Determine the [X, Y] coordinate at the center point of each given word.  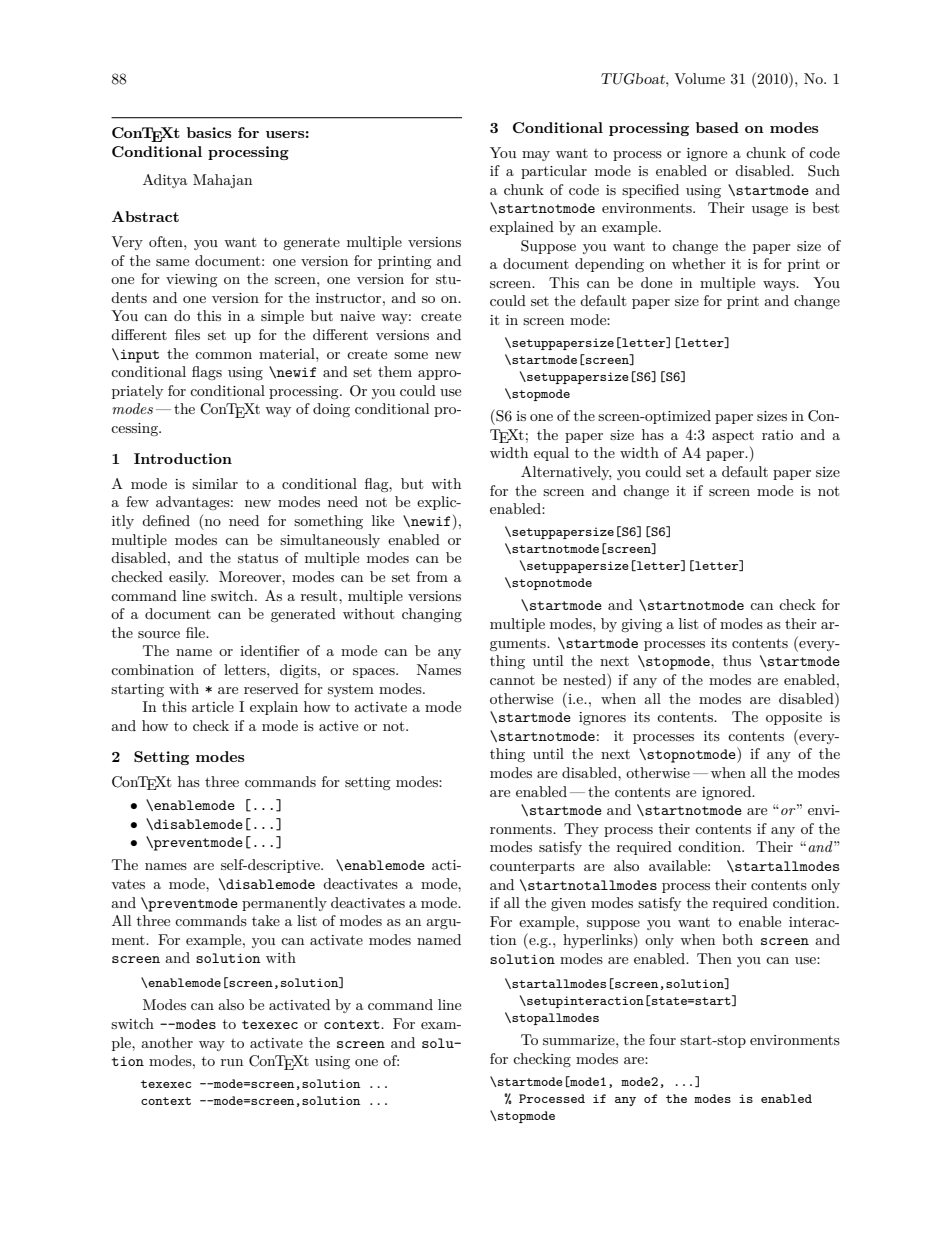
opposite [794, 718]
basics [209, 132]
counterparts [532, 868]
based [717, 127]
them [395, 371]
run [232, 1062]
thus [737, 660]
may [536, 156]
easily [188, 578]
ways [780, 286]
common [223, 355]
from [432, 576]
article [213, 706]
